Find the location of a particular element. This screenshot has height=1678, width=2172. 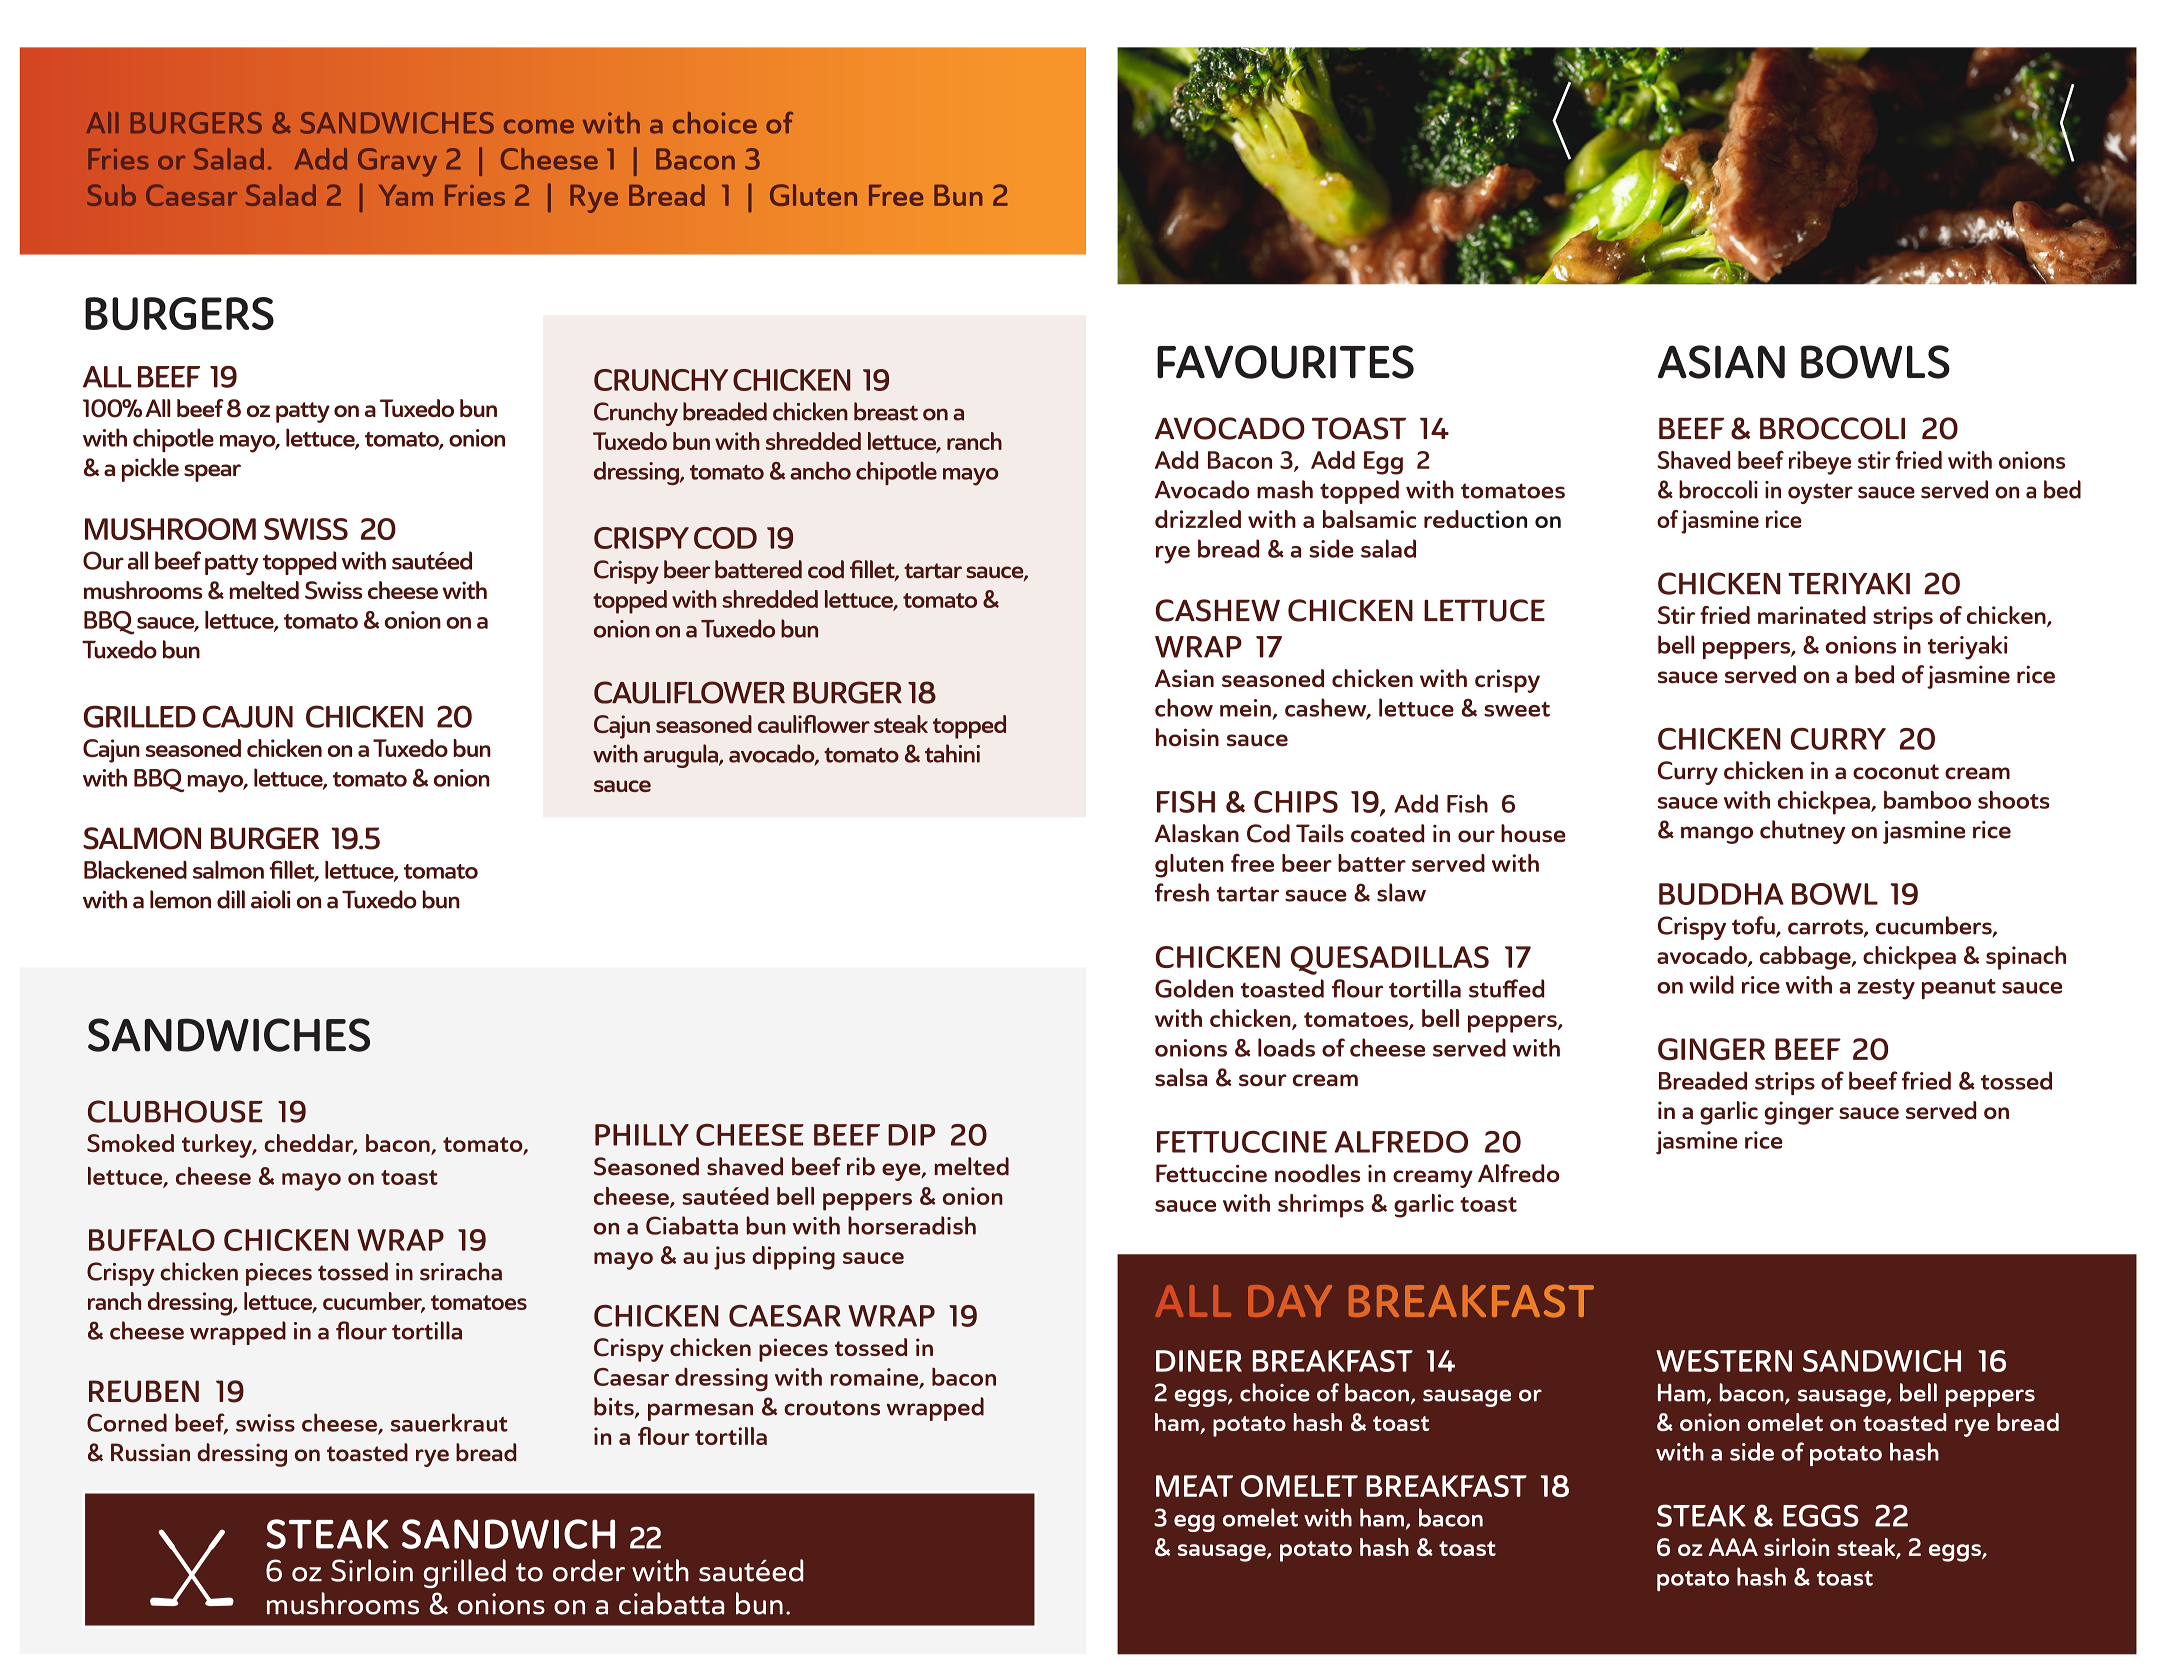

chow is located at coordinates (1184, 707).
